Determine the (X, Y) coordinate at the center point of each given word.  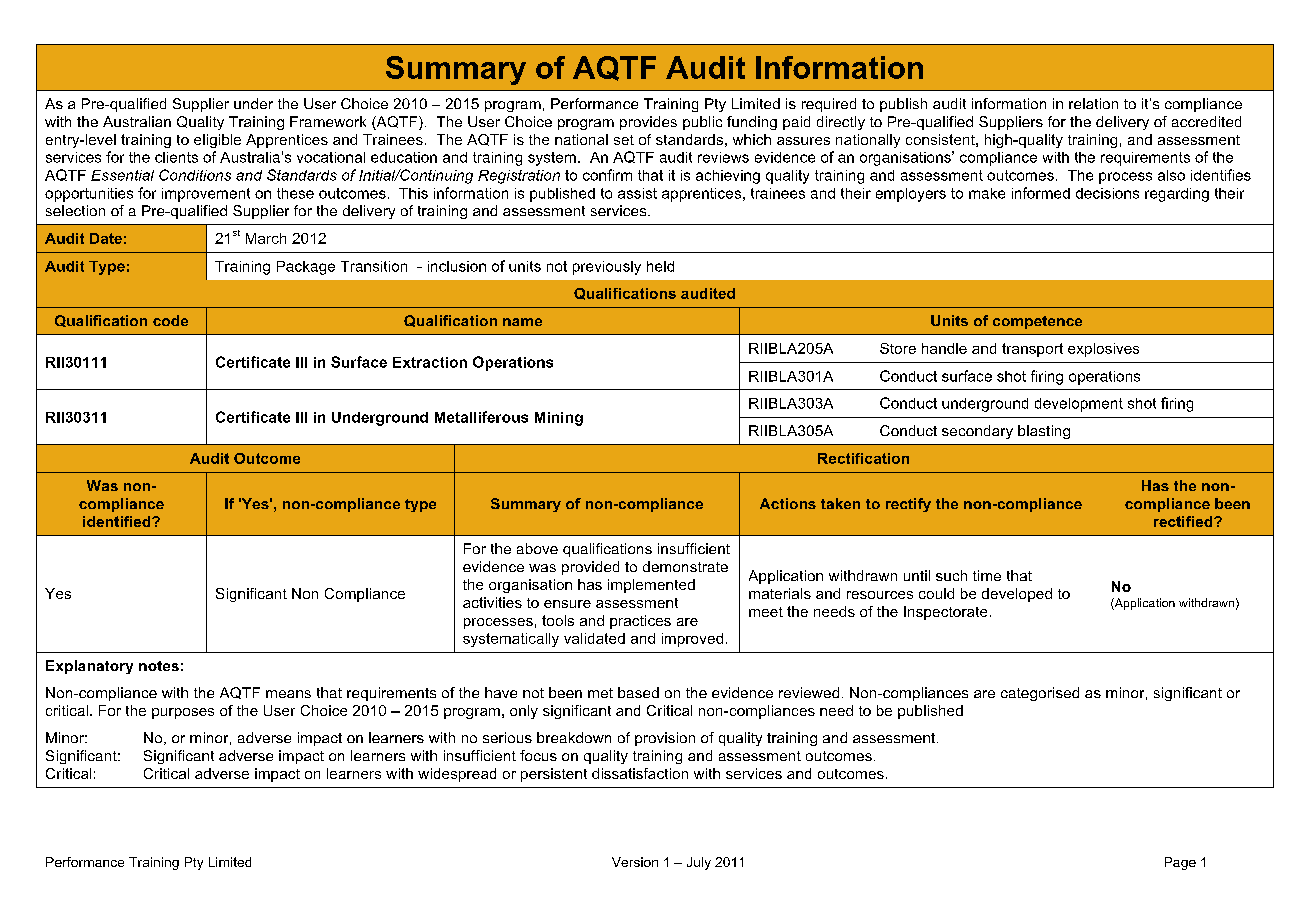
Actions (788, 503)
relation (1093, 103)
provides (648, 123)
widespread (457, 775)
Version (635, 862)
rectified (1184, 521)
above (537, 548)
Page (1180, 863)
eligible (217, 141)
